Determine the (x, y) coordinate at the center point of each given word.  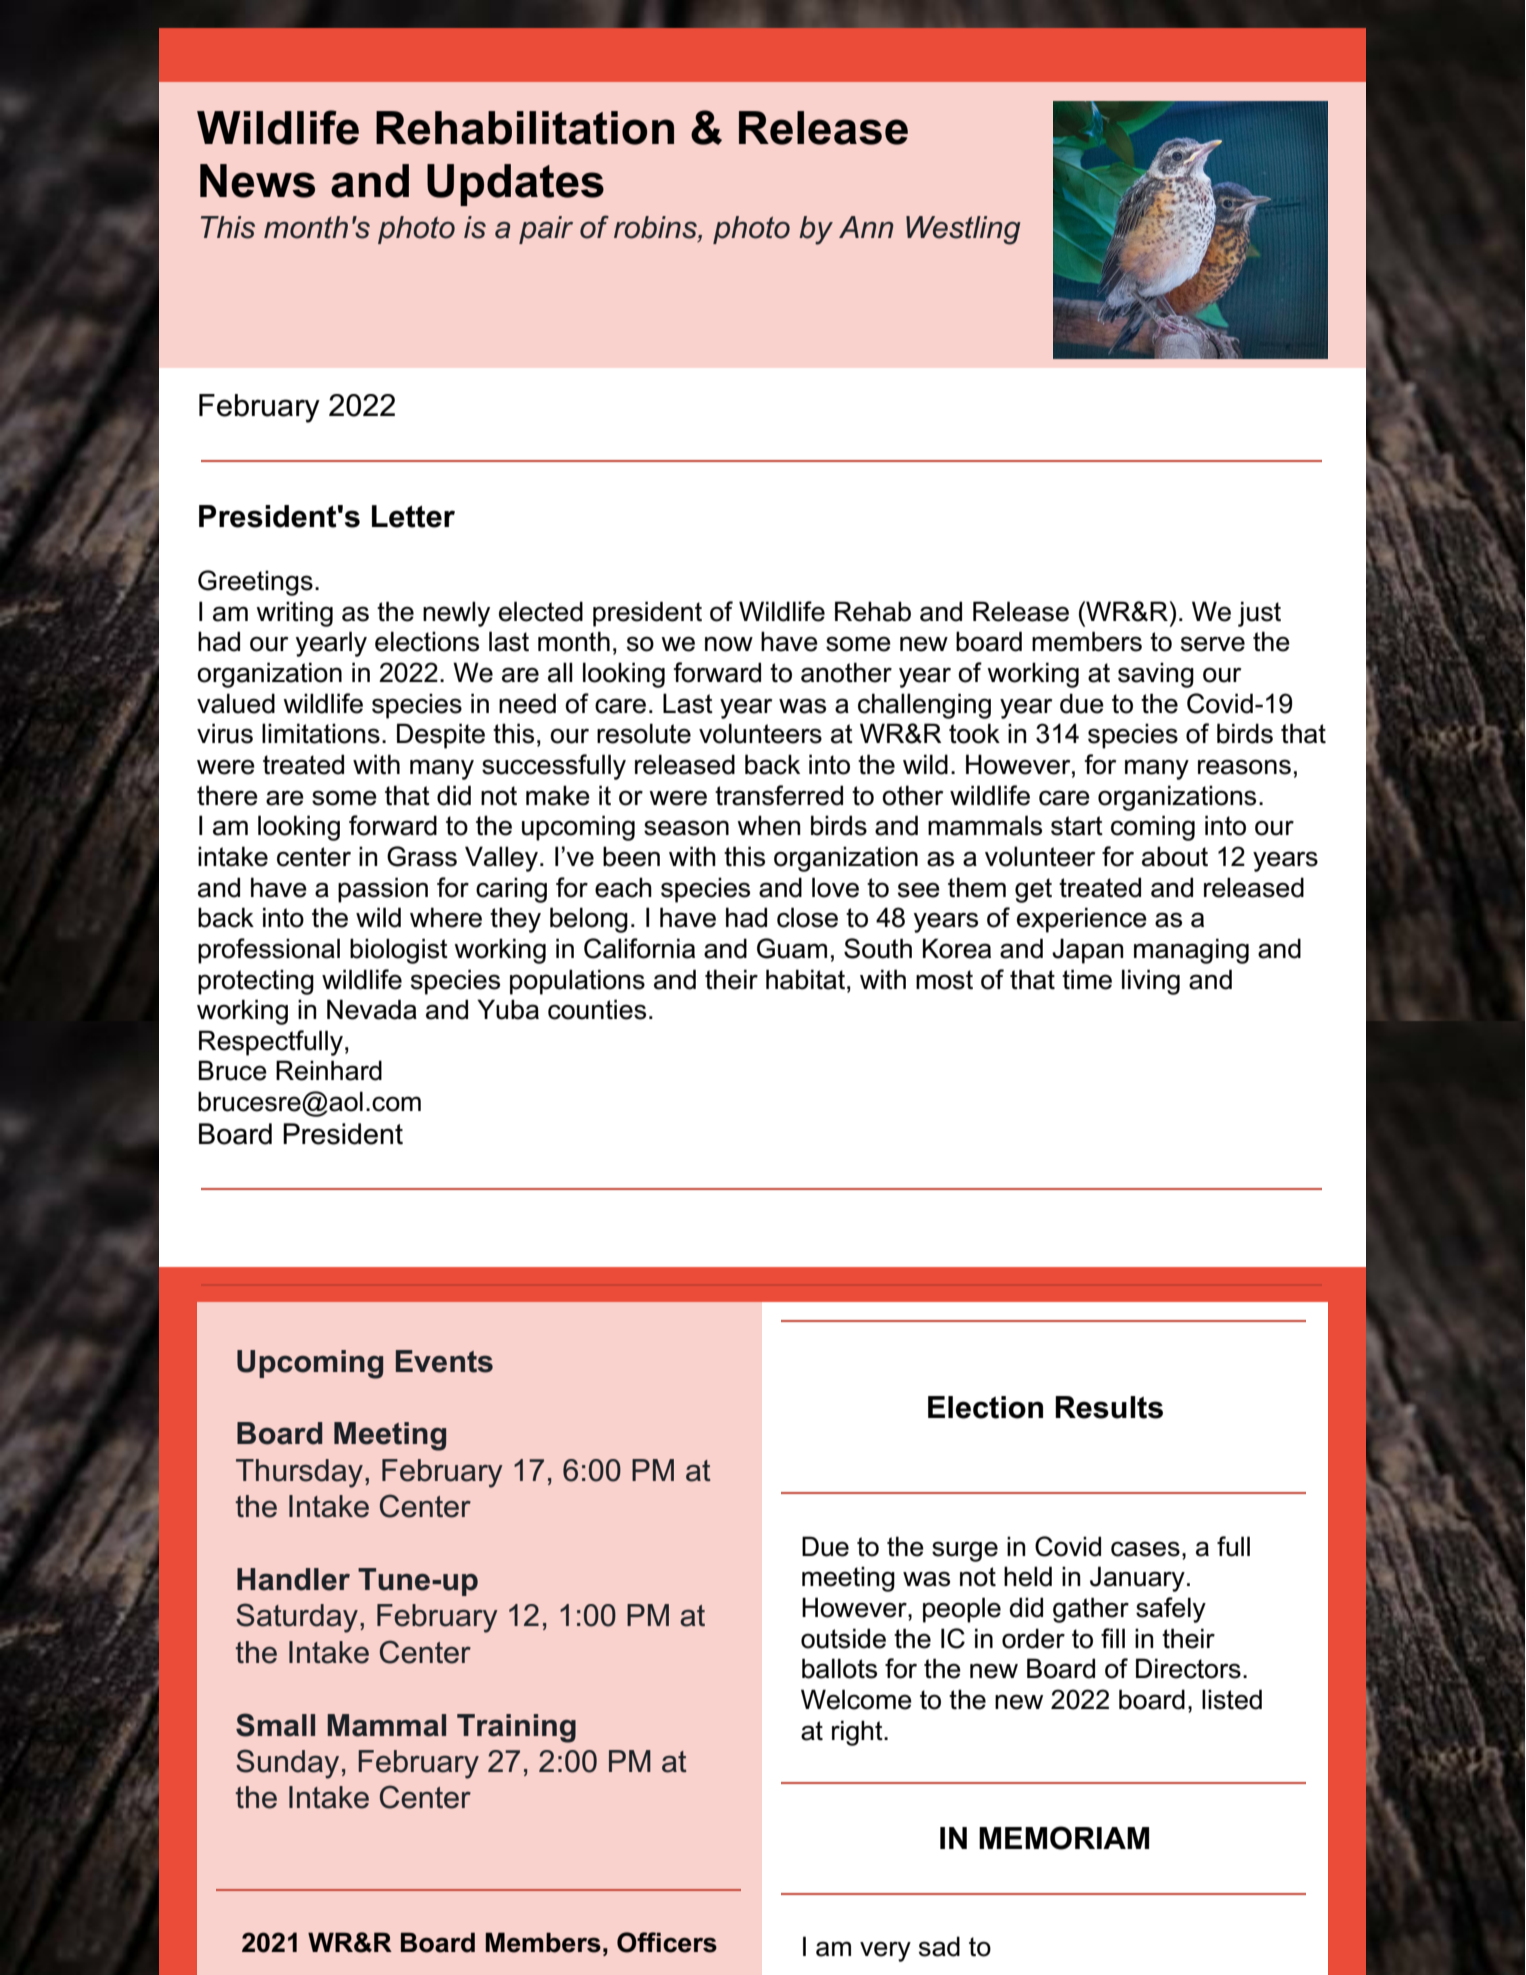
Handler (293, 1579)
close (807, 917)
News (257, 181)
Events (444, 1361)
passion (383, 890)
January (1137, 1579)
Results (1109, 1407)
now (729, 644)
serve (1213, 644)
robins (656, 227)
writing (294, 614)
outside (843, 1638)
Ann (866, 227)
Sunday (287, 1764)
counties (597, 1009)
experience (1082, 920)
